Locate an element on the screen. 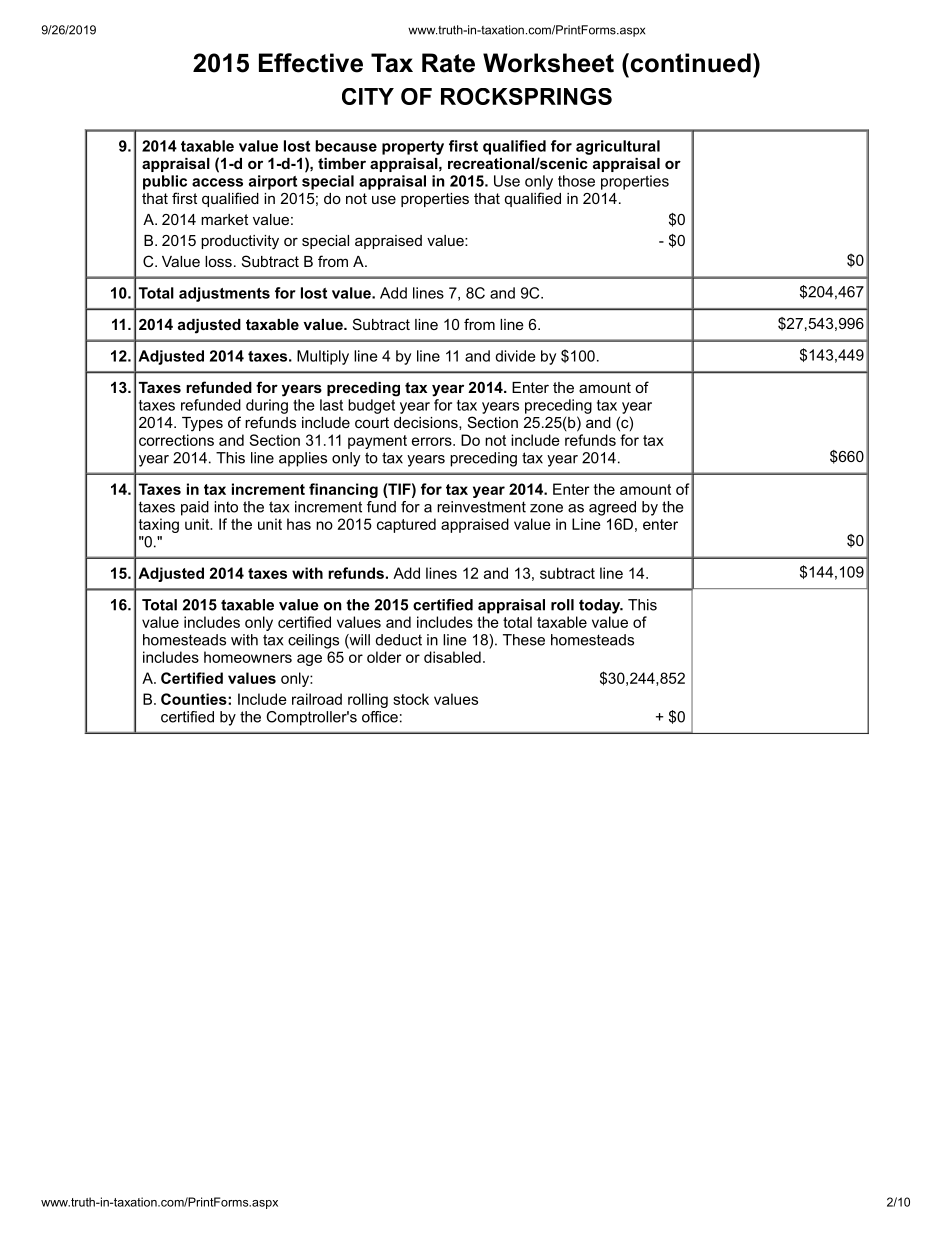  productivity is located at coordinates (240, 242).
